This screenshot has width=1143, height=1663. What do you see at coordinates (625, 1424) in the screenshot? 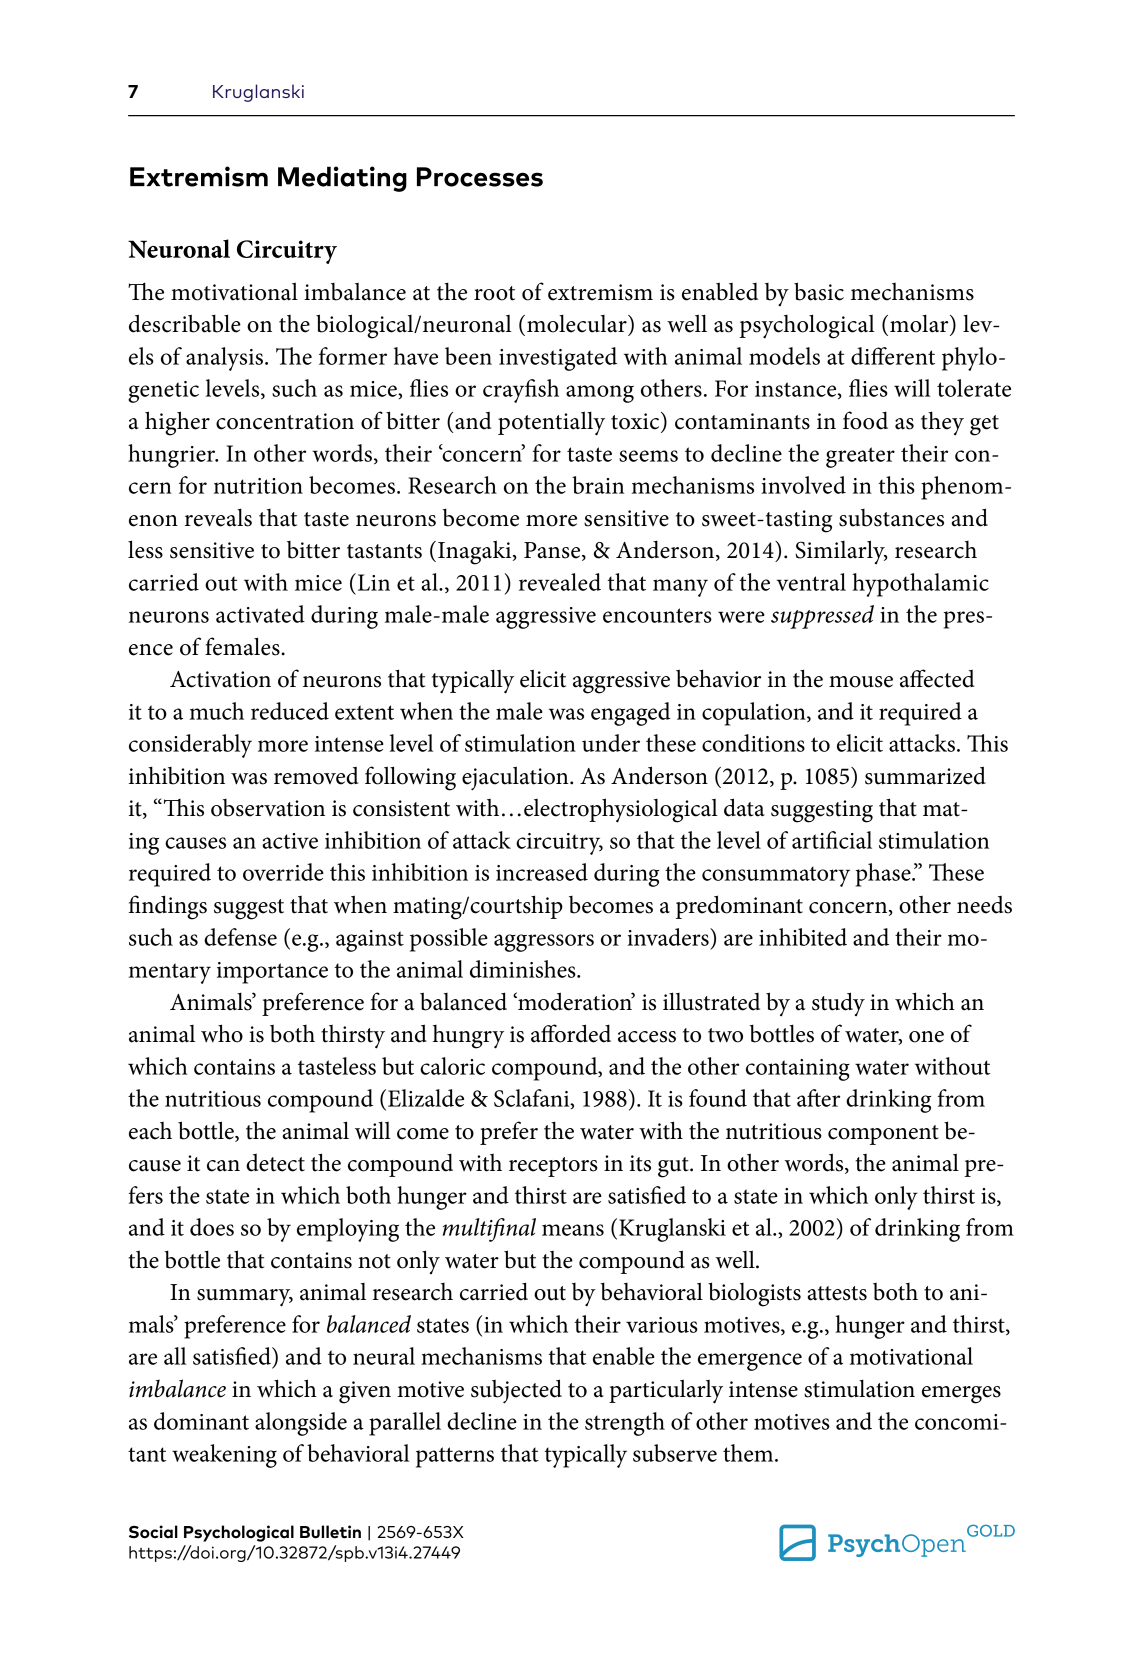
I see `strength` at bounding box center [625, 1424].
